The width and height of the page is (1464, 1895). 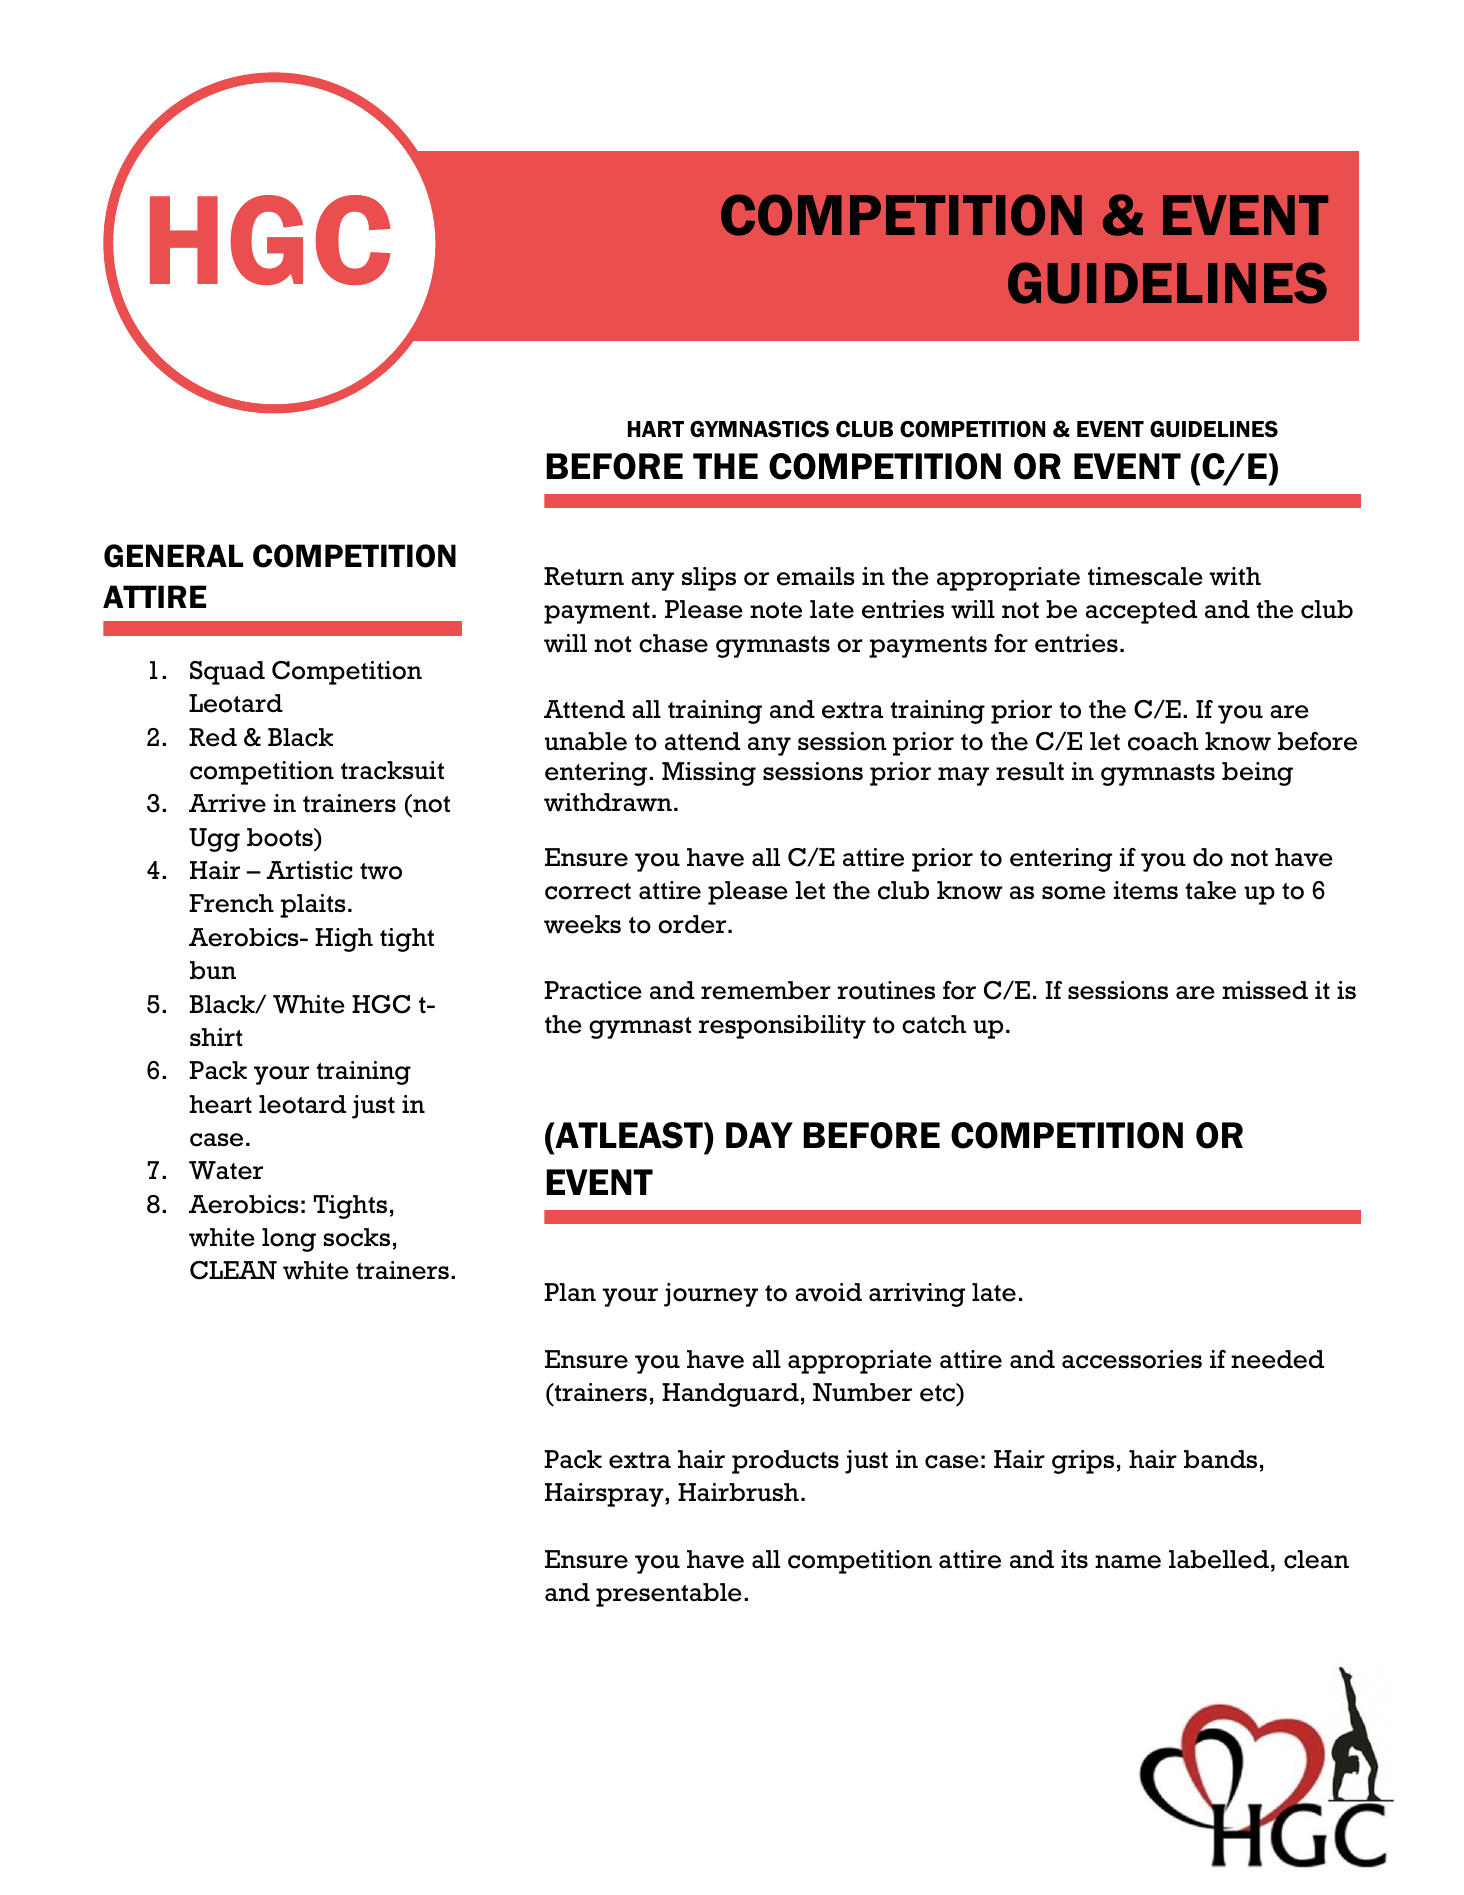 I want to click on DAY, so click(x=759, y=1135).
